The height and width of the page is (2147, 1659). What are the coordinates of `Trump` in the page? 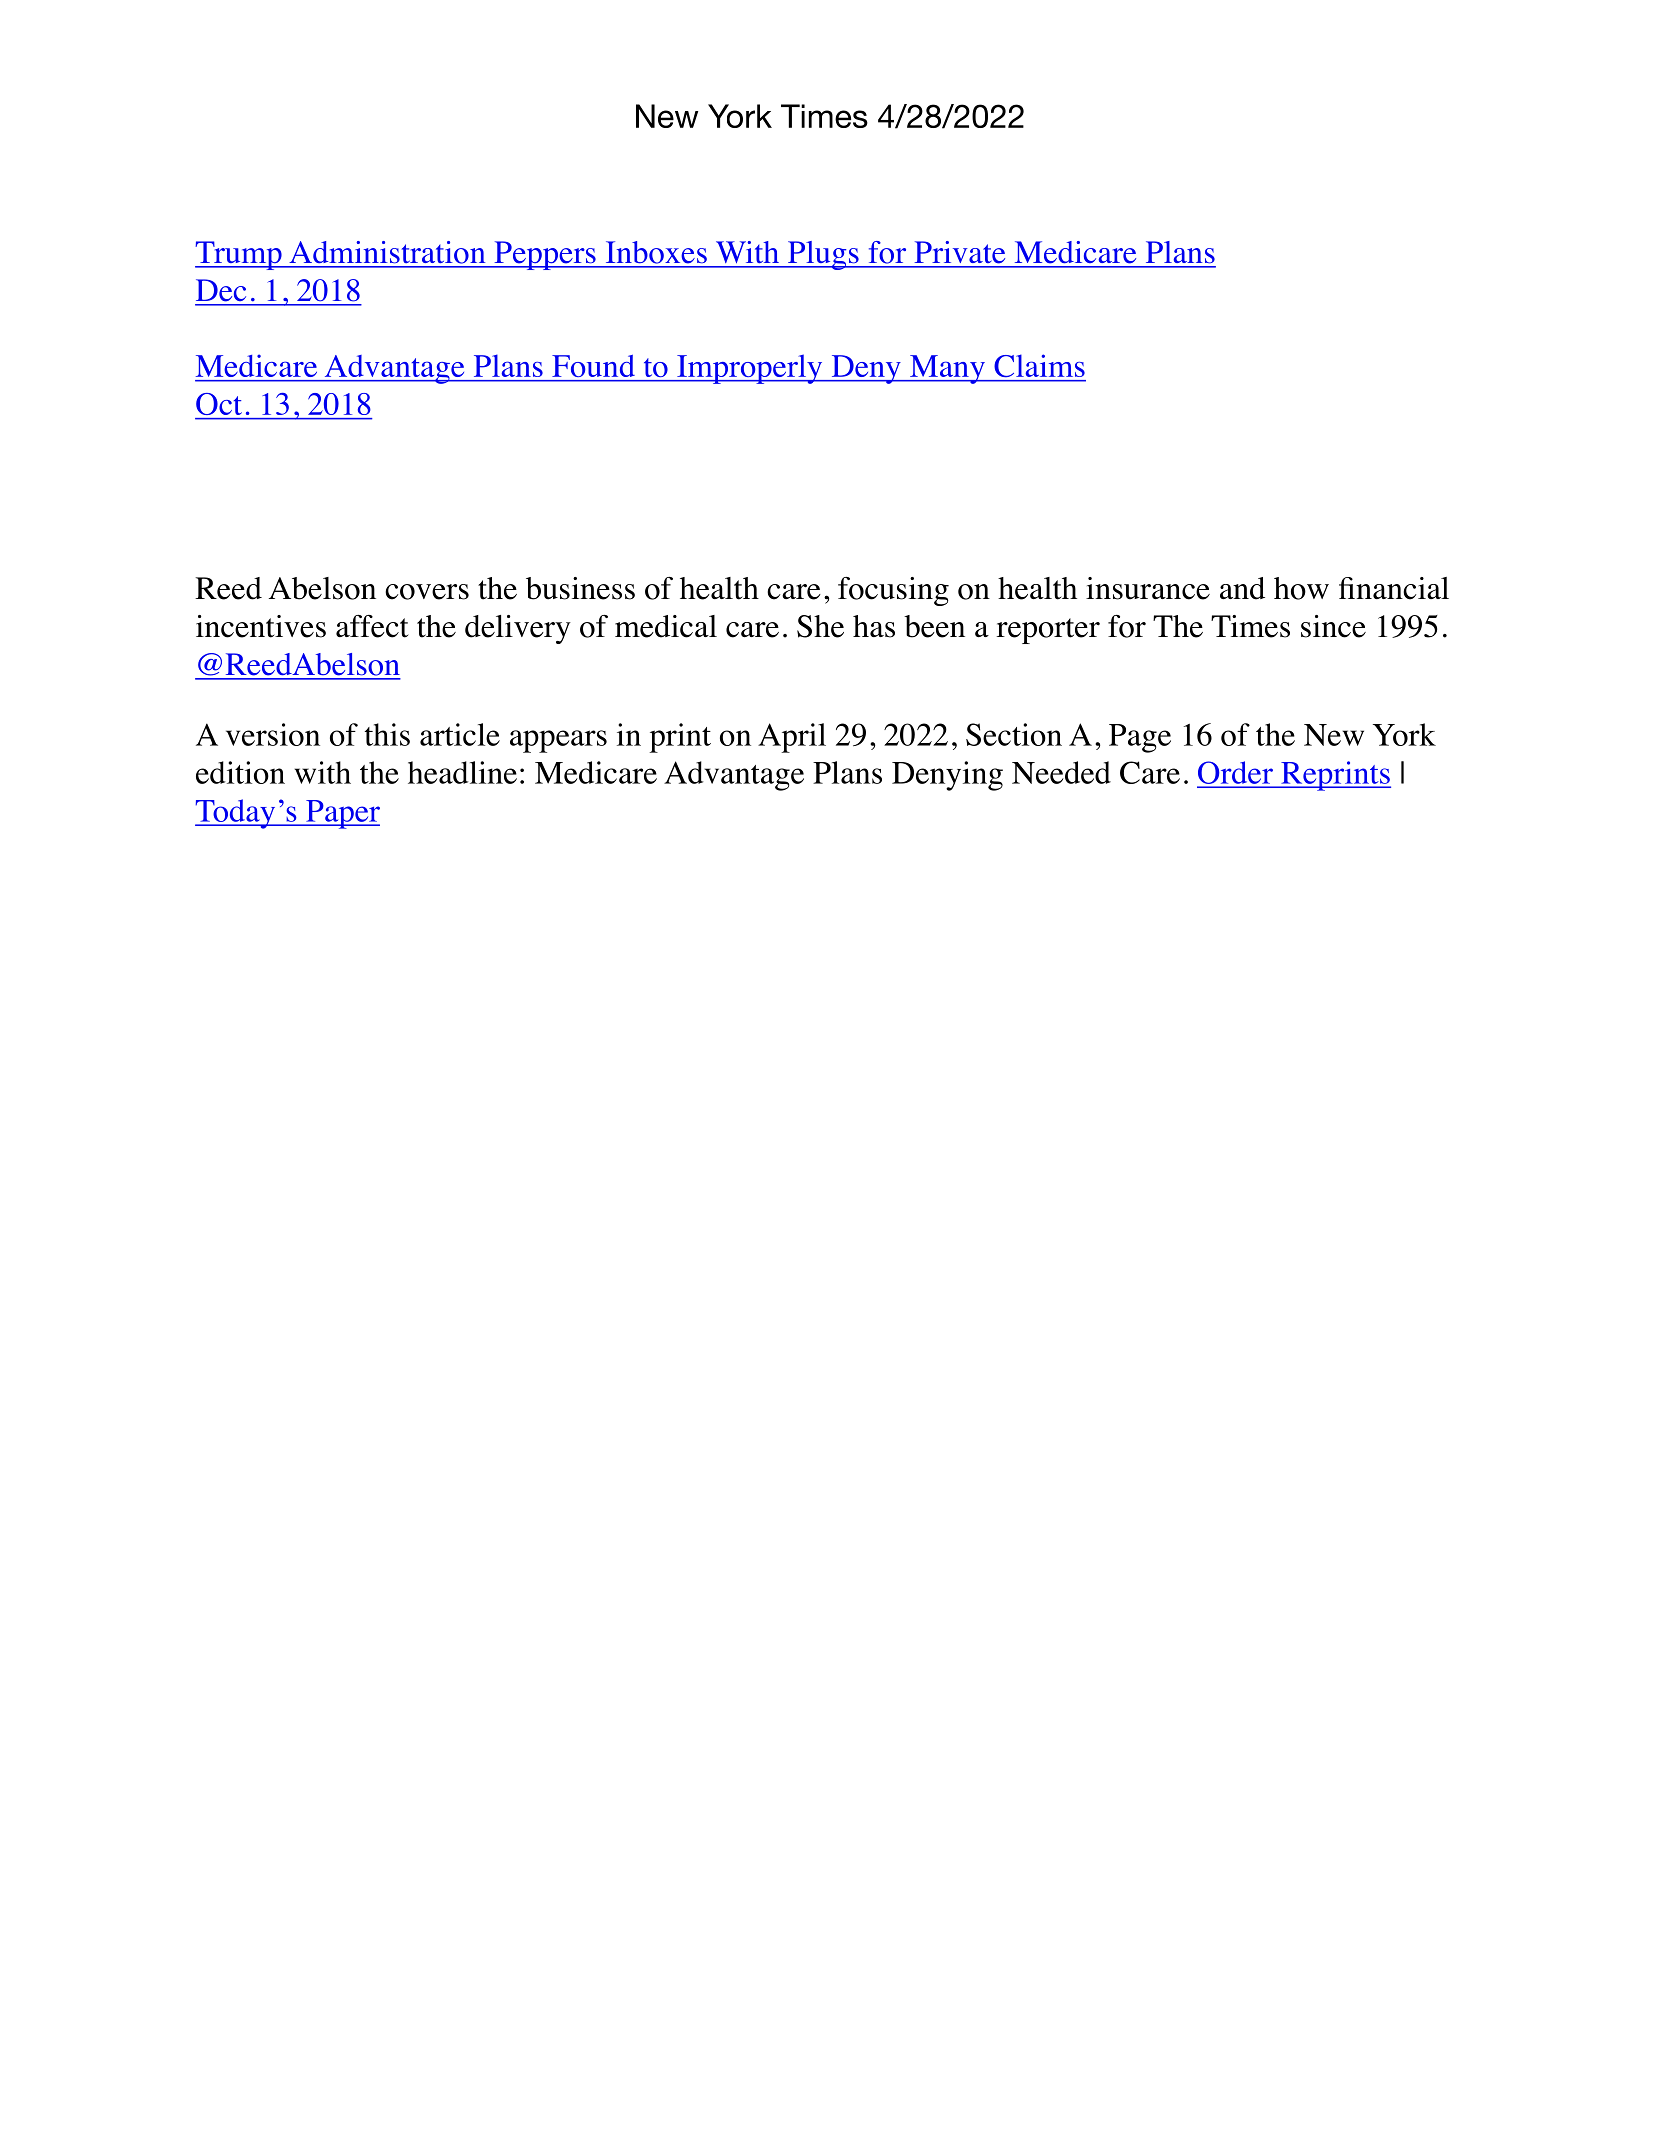 It's located at (239, 255).
